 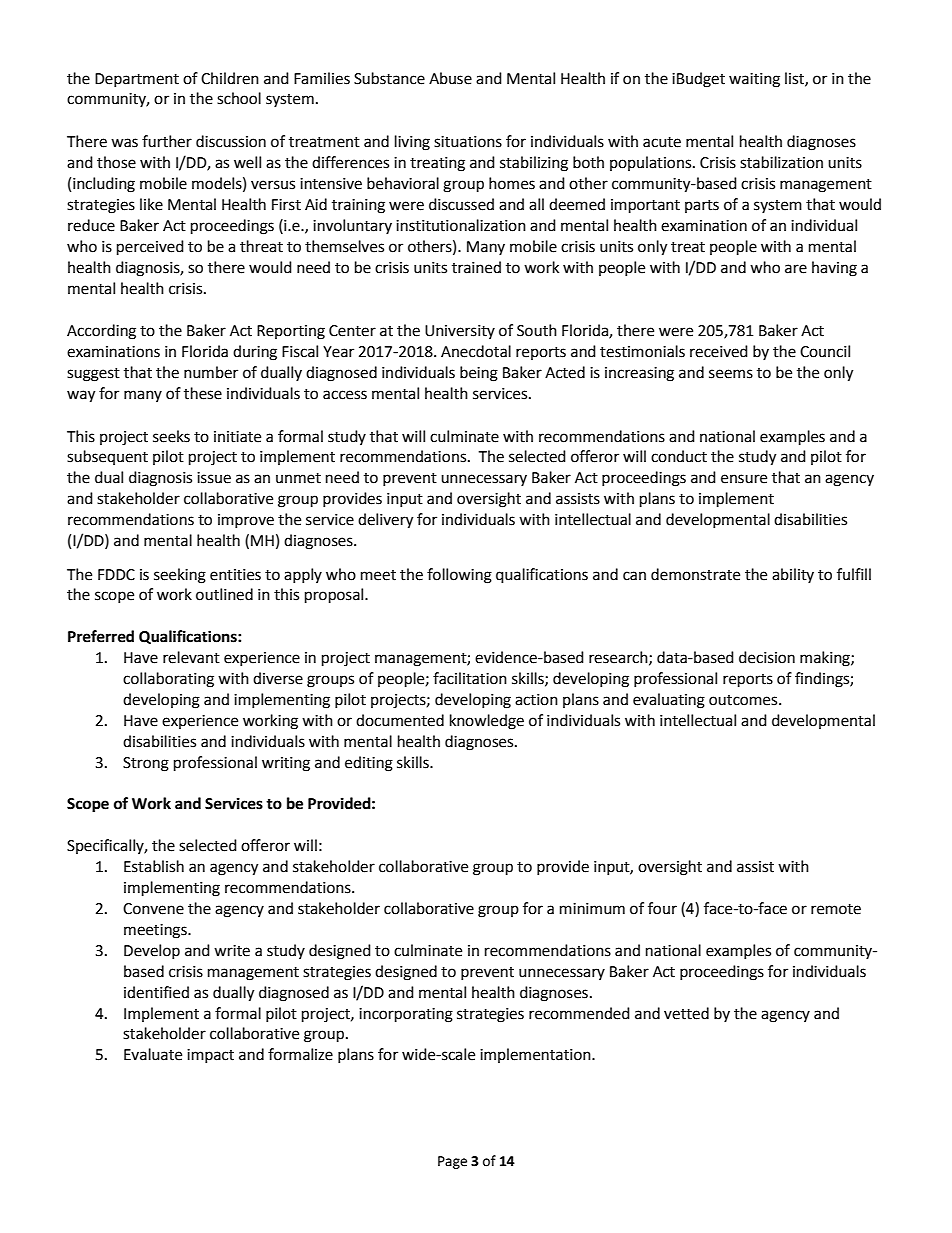 What do you see at coordinates (468, 142) in the document?
I see `situations` at bounding box center [468, 142].
